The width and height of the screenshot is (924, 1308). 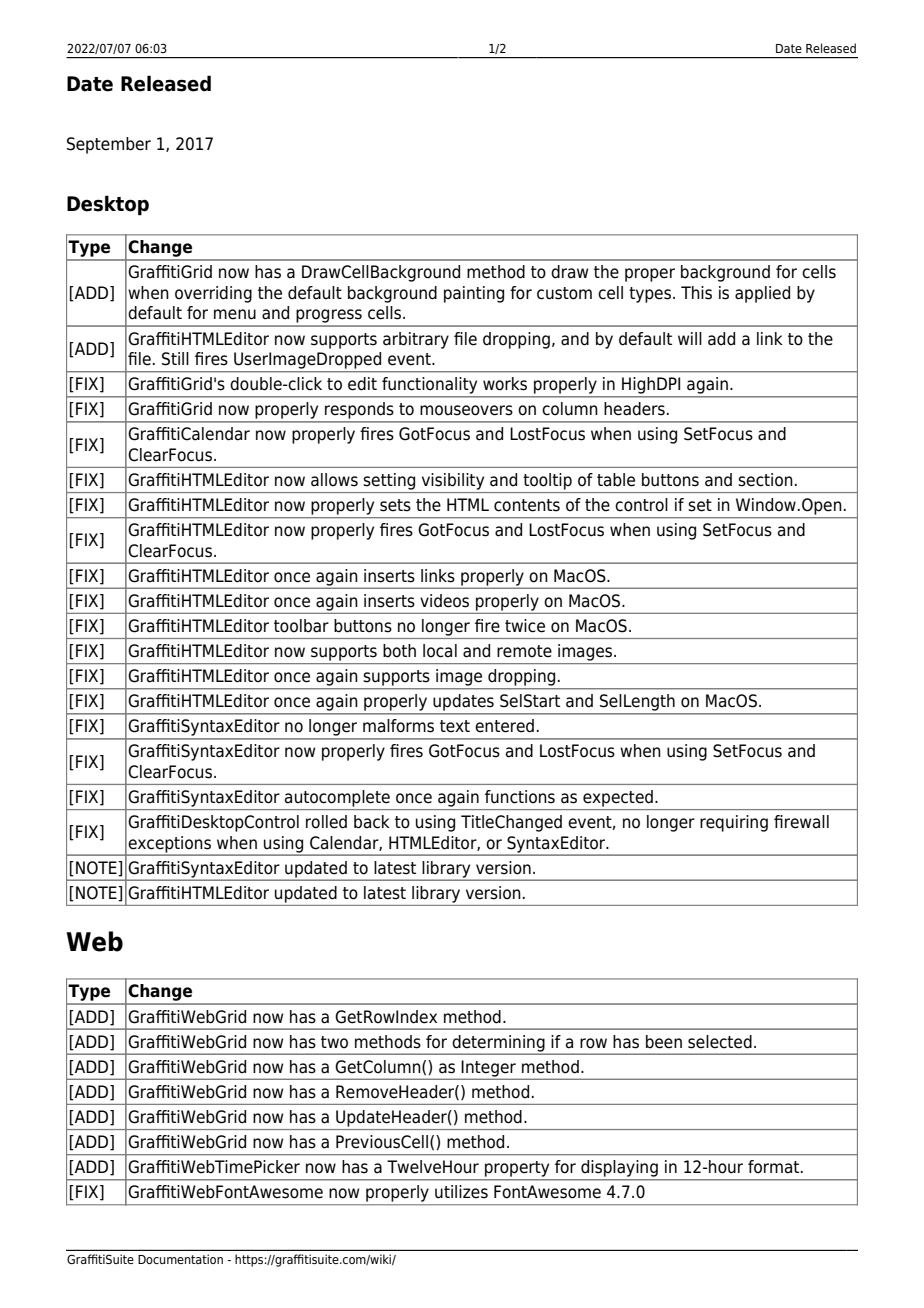 I want to click on headers, so click(x=634, y=409).
